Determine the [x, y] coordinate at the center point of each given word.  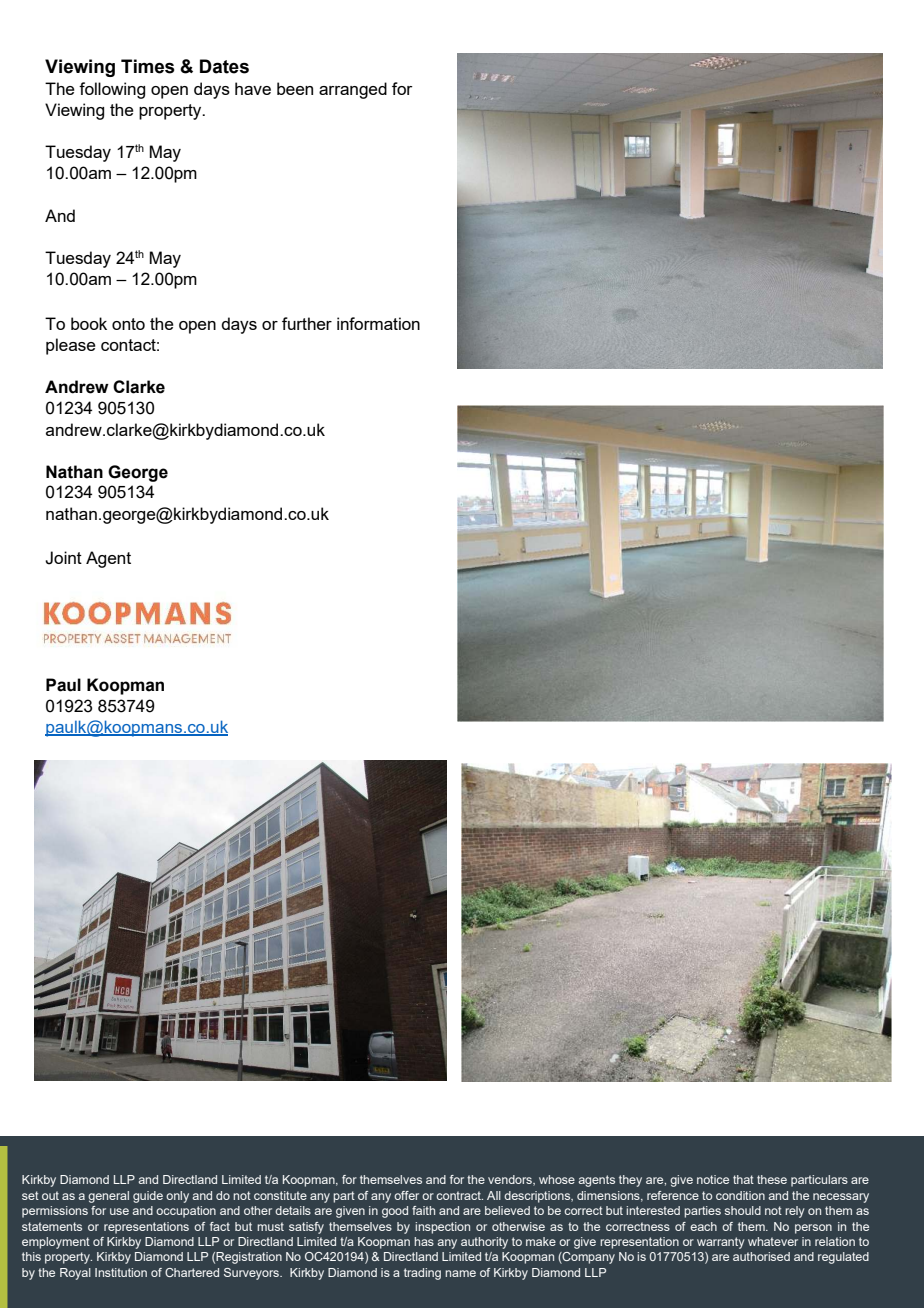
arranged [353, 90]
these [772, 1179]
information [378, 323]
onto [128, 324]
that [743, 1179]
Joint [63, 558]
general [108, 1197]
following [112, 90]
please [71, 346]
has [424, 1241]
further [307, 323]
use [119, 1211]
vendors [511, 1180]
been [295, 88]
